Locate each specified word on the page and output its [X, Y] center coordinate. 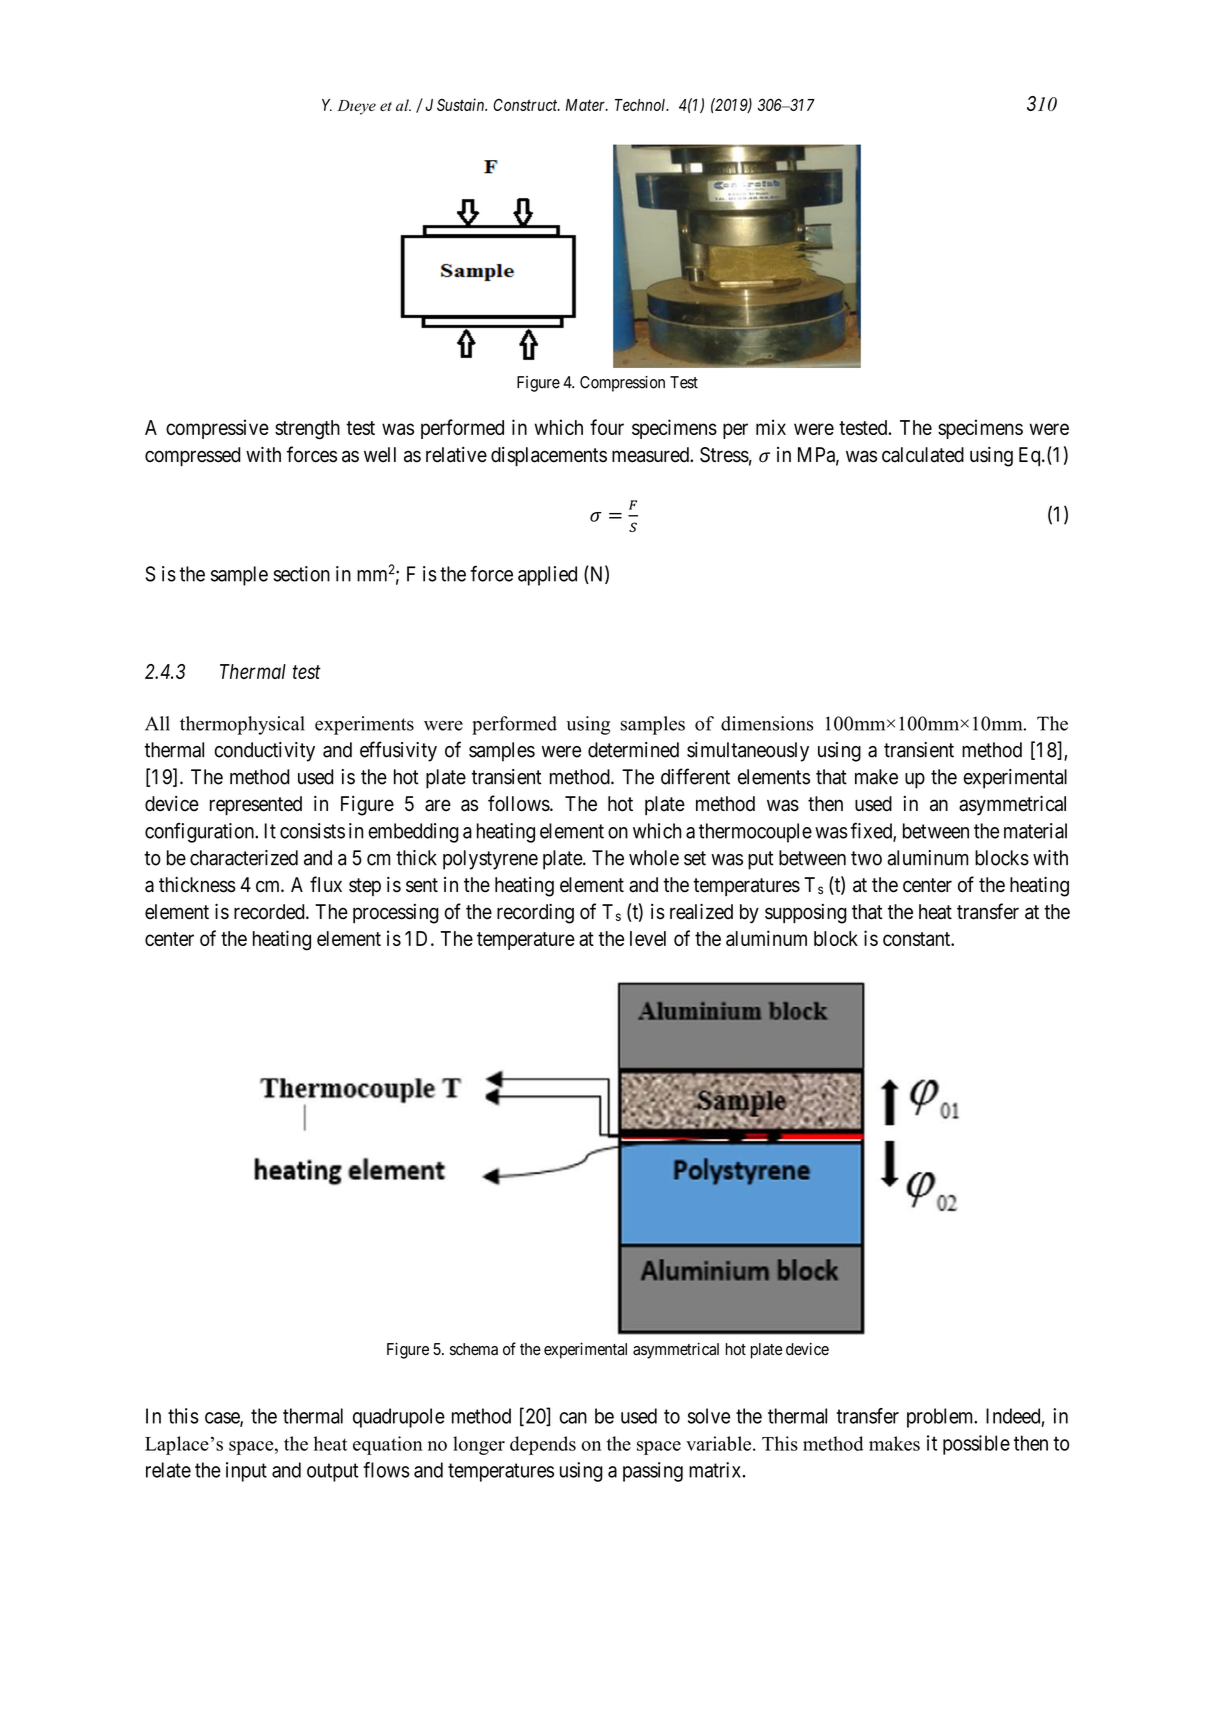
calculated [923, 455]
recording [535, 913]
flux [326, 884]
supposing [806, 913]
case [223, 1419]
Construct [526, 105]
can [573, 1418]
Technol [641, 105]
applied [547, 576]
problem [941, 1418]
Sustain [462, 104]
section [302, 574]
